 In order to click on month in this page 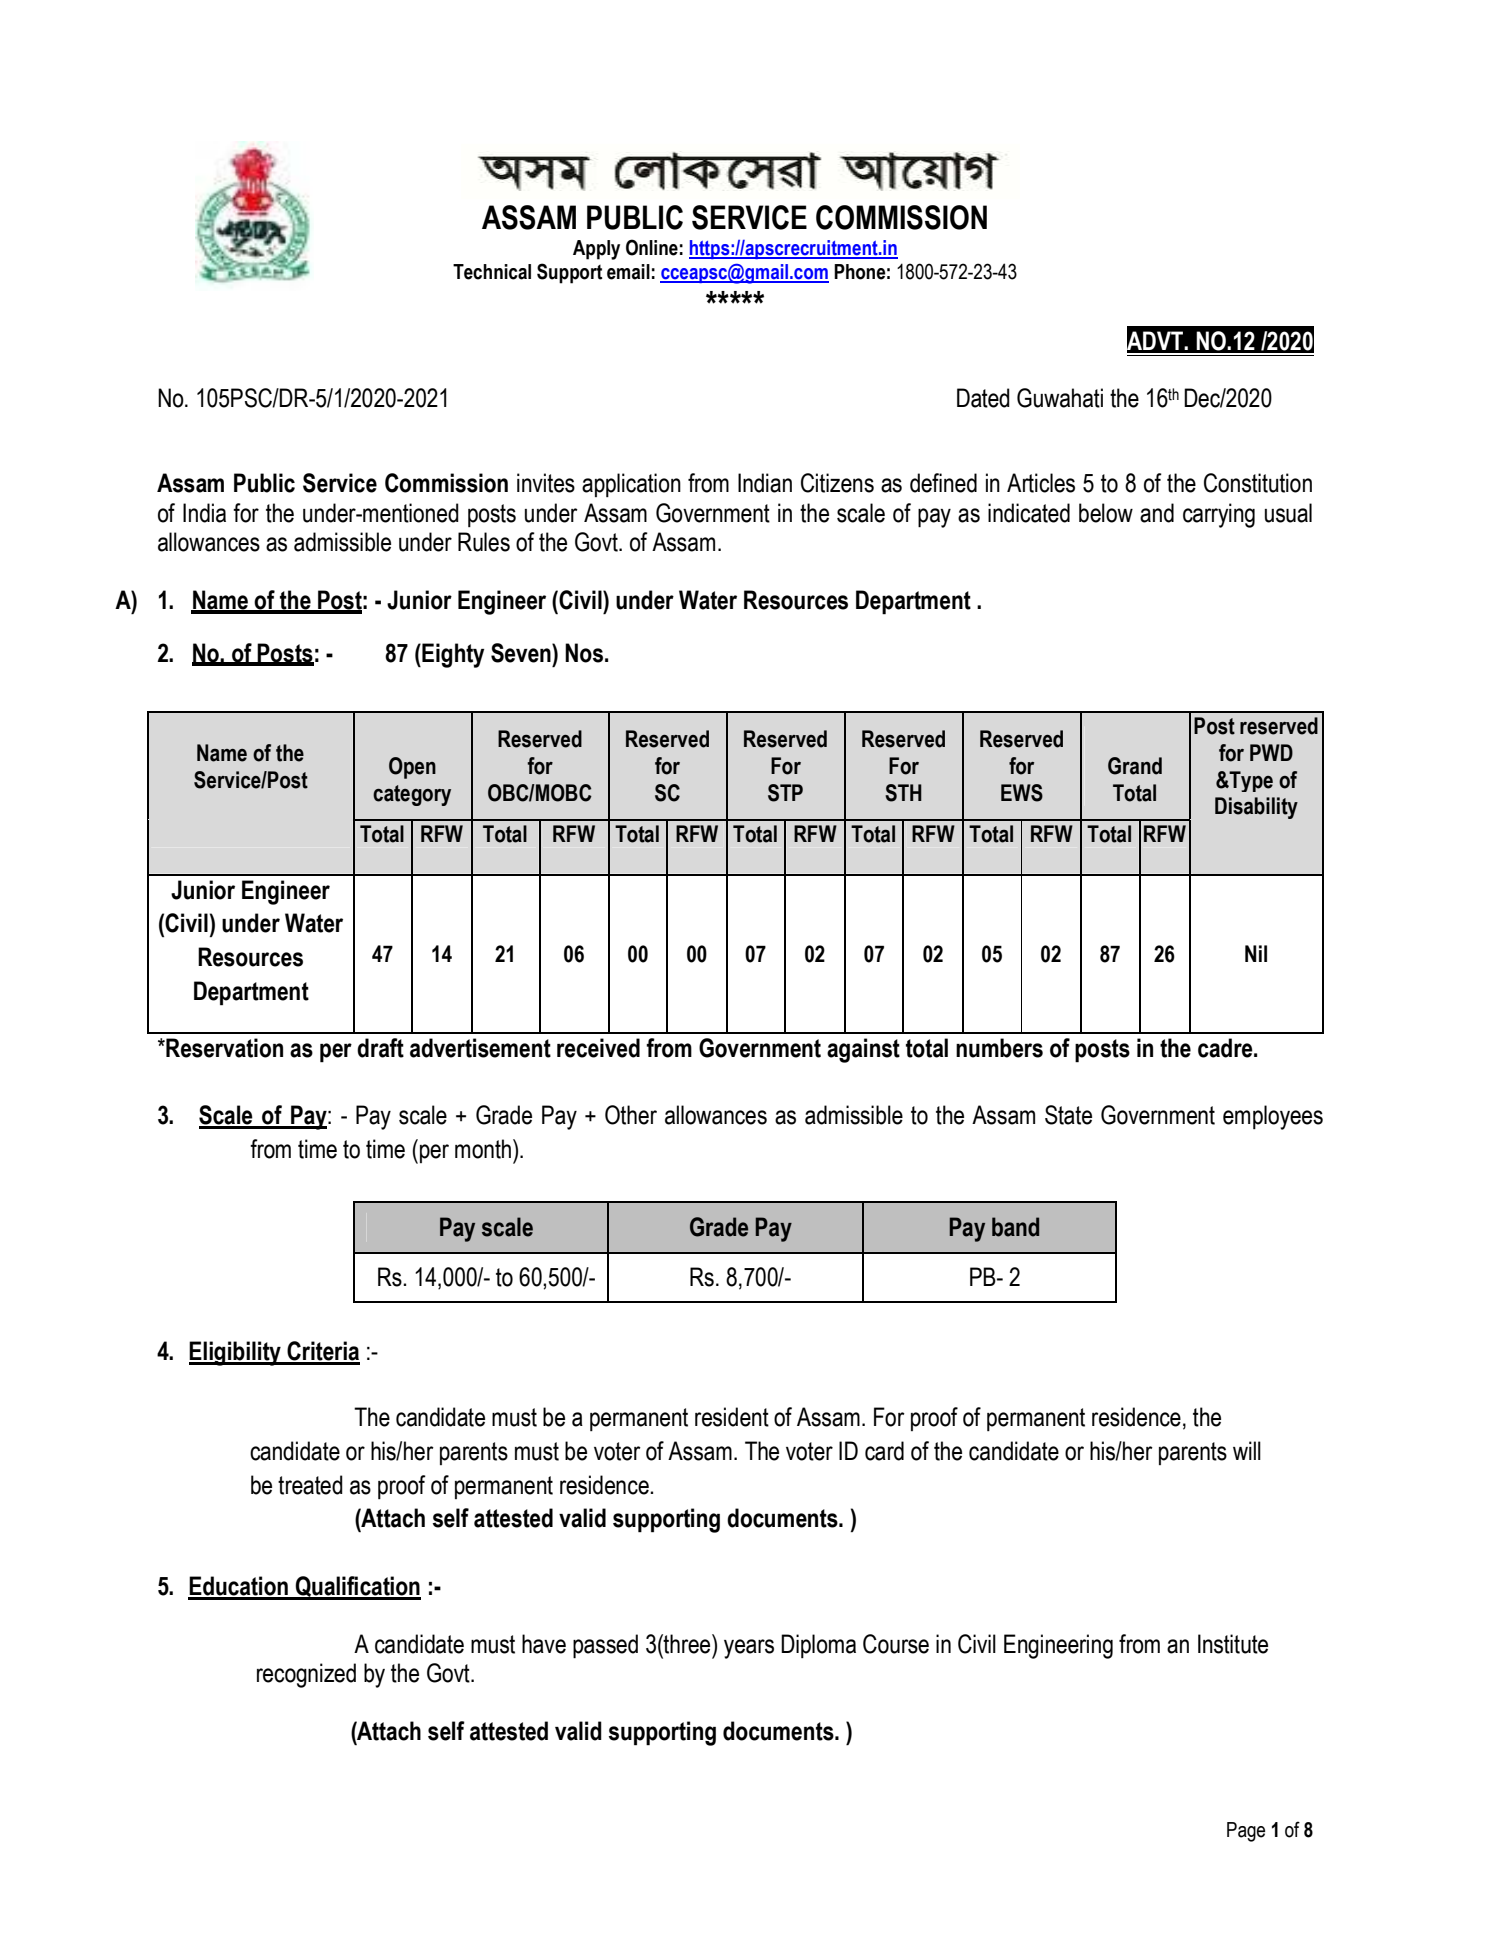, I will do `click(483, 1149)`.
